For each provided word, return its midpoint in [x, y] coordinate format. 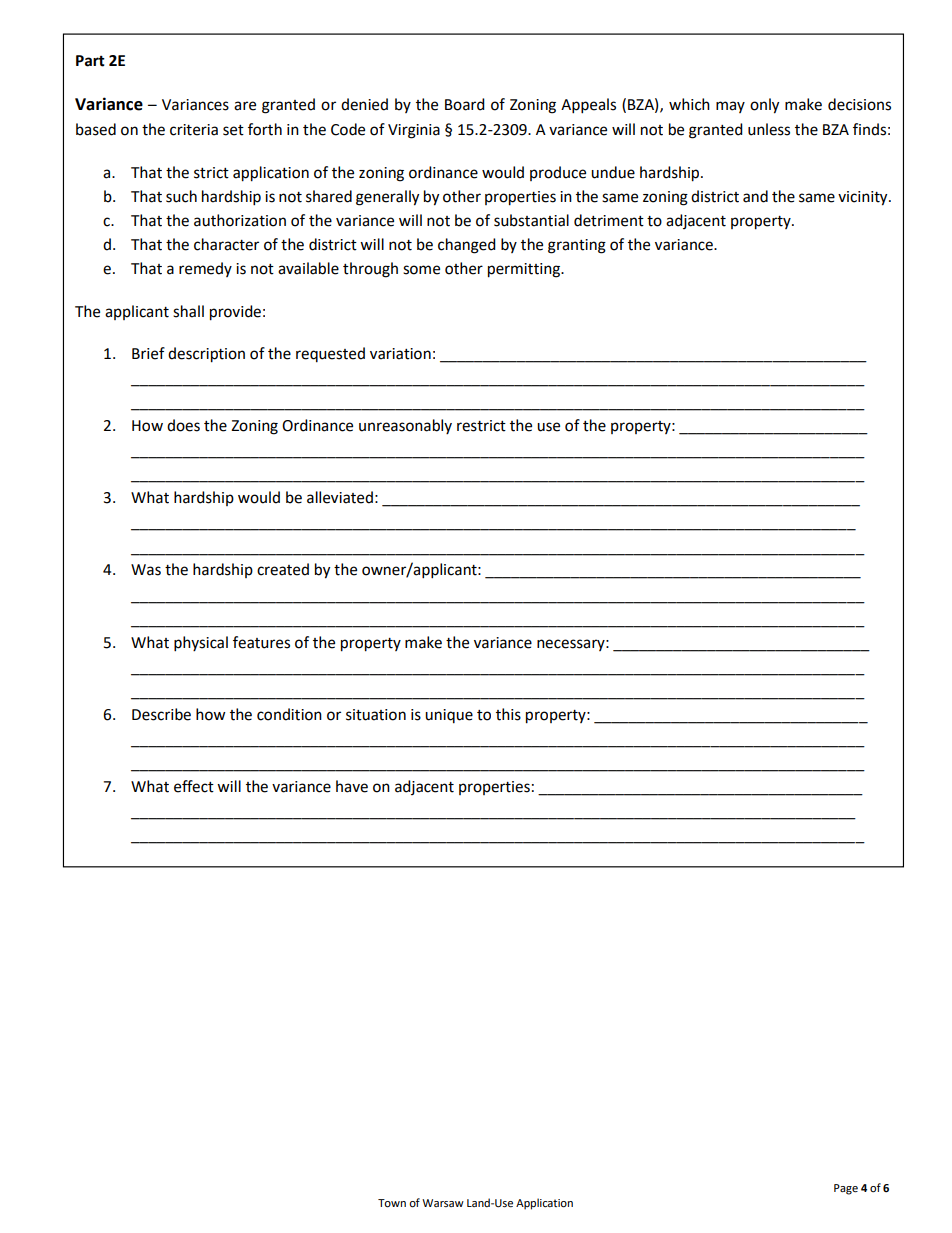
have [352, 786]
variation [400, 354]
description [206, 355]
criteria [194, 130]
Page [846, 1189]
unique [449, 716]
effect [194, 786]
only [764, 106]
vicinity [864, 198]
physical [201, 644]
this [508, 714]
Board [465, 104]
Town [392, 1203]
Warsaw [443, 1203]
